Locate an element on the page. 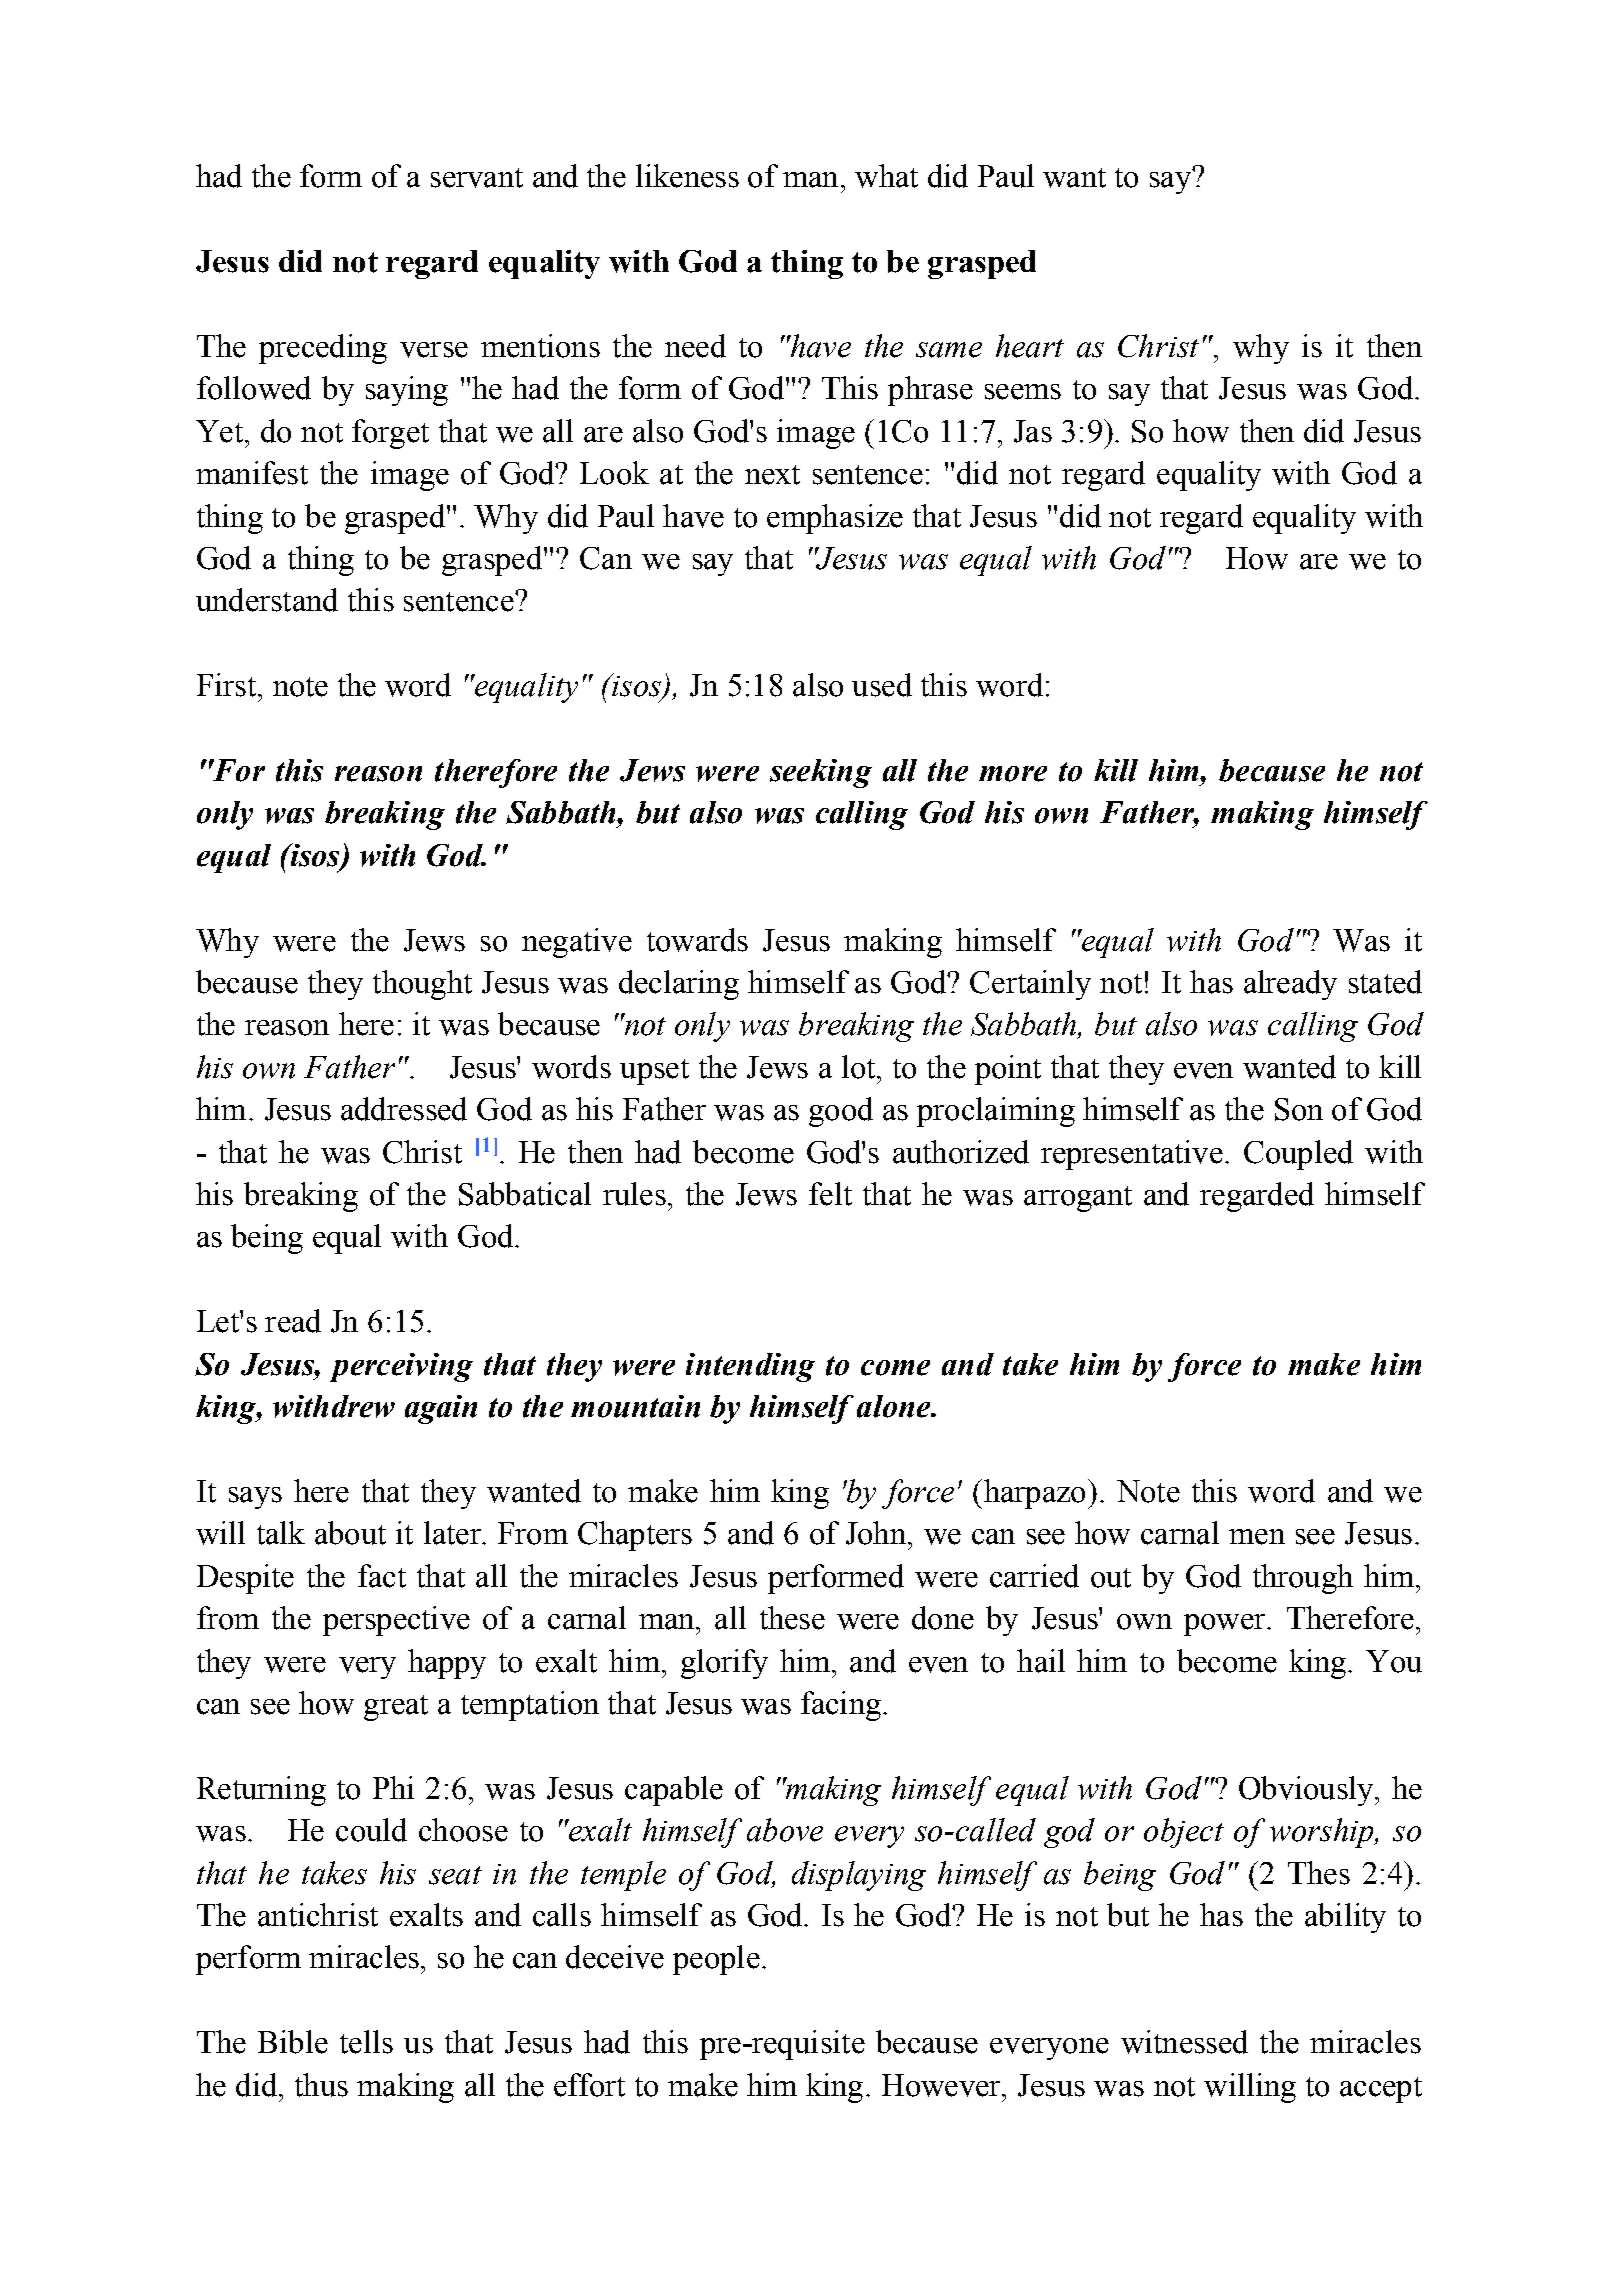 The height and width of the document is (2289, 1617). fact is located at coordinates (382, 1576).
